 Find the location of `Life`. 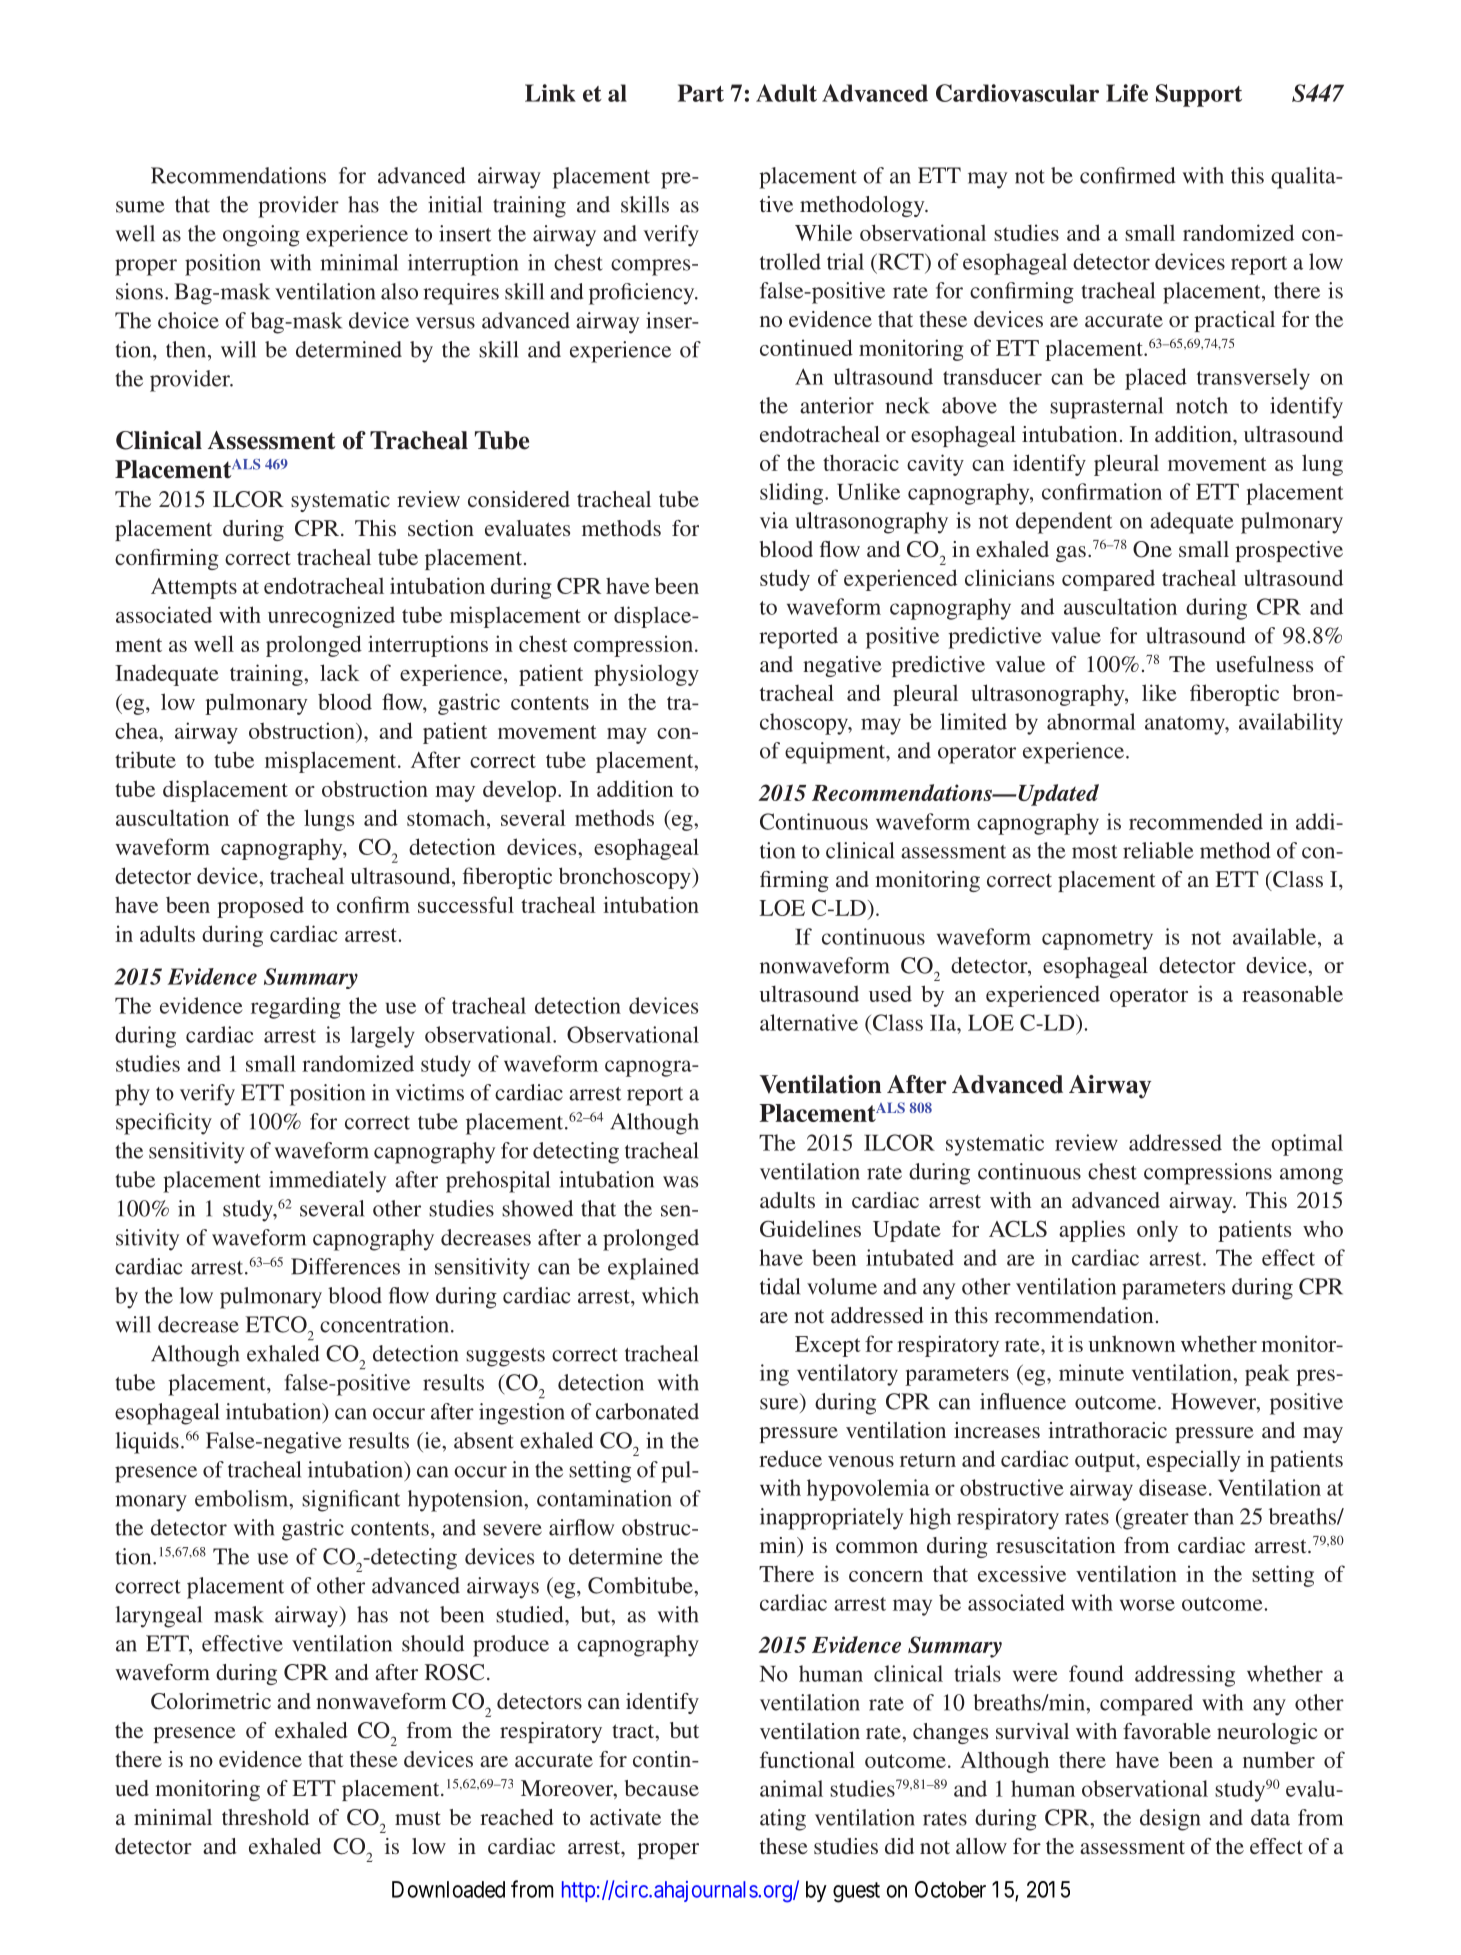

Life is located at coordinates (1127, 93).
